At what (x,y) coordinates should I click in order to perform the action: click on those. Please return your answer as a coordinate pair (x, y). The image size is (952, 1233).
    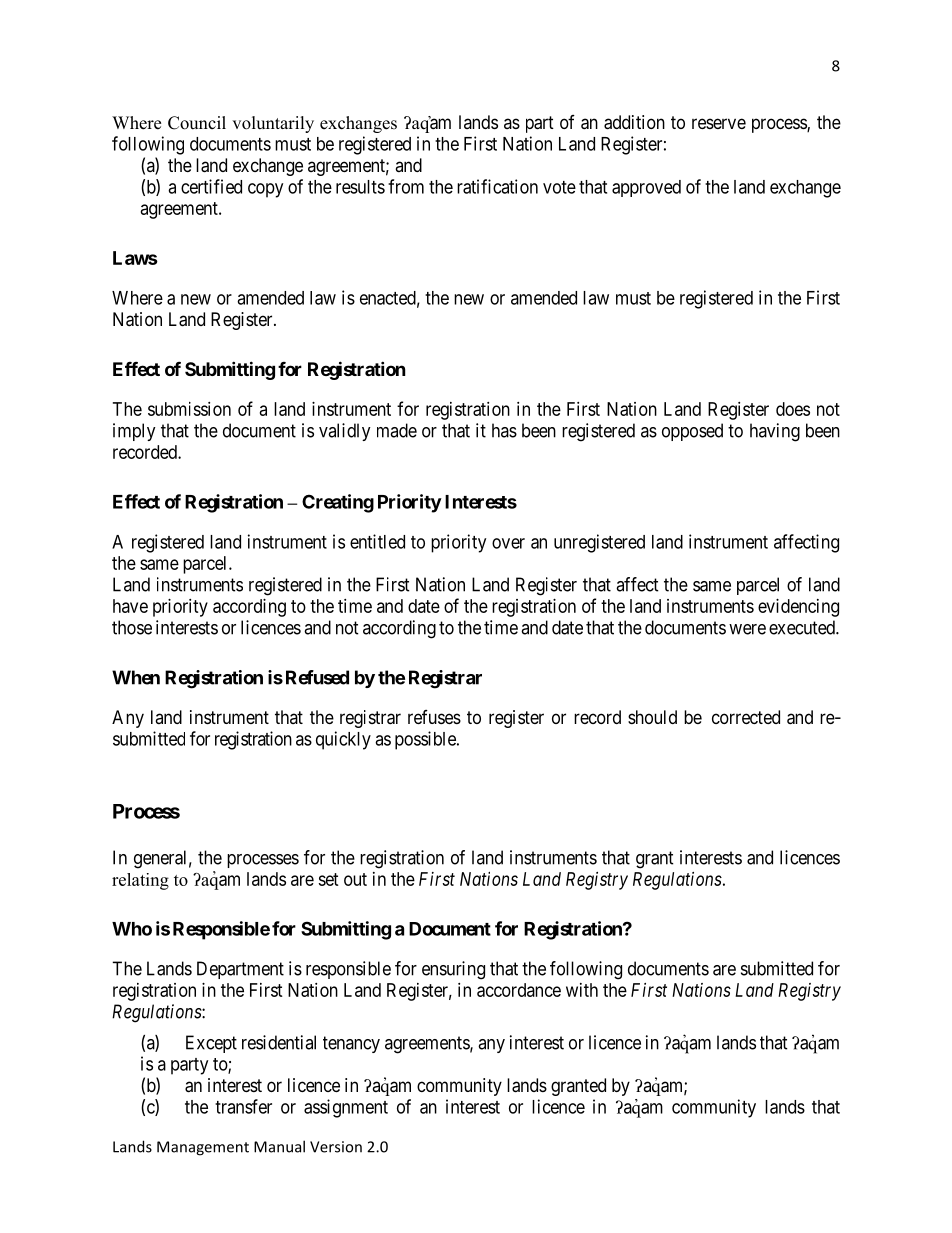
    Looking at the image, I should click on (132, 627).
